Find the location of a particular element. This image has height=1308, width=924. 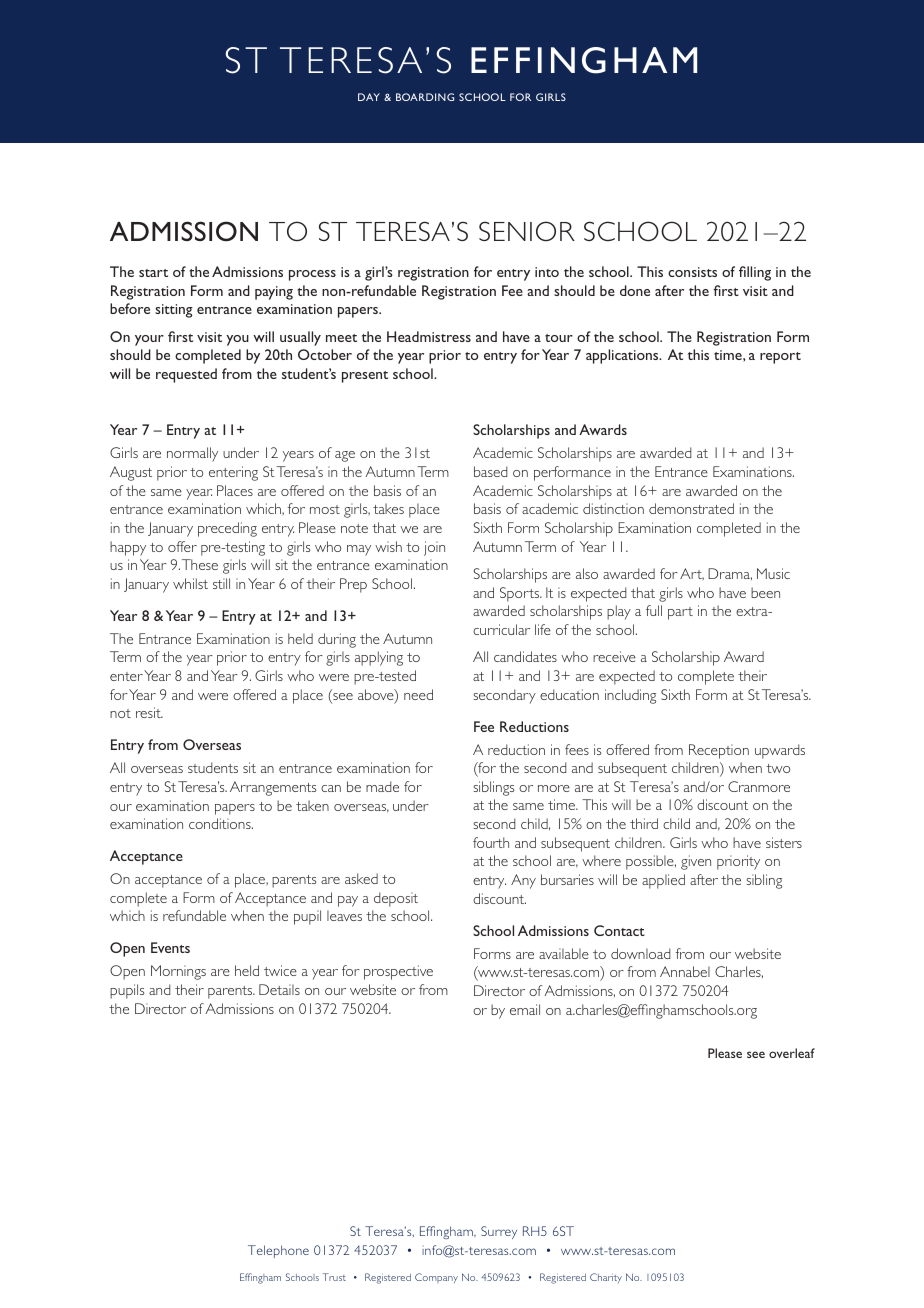

BOARDING is located at coordinates (425, 97).
